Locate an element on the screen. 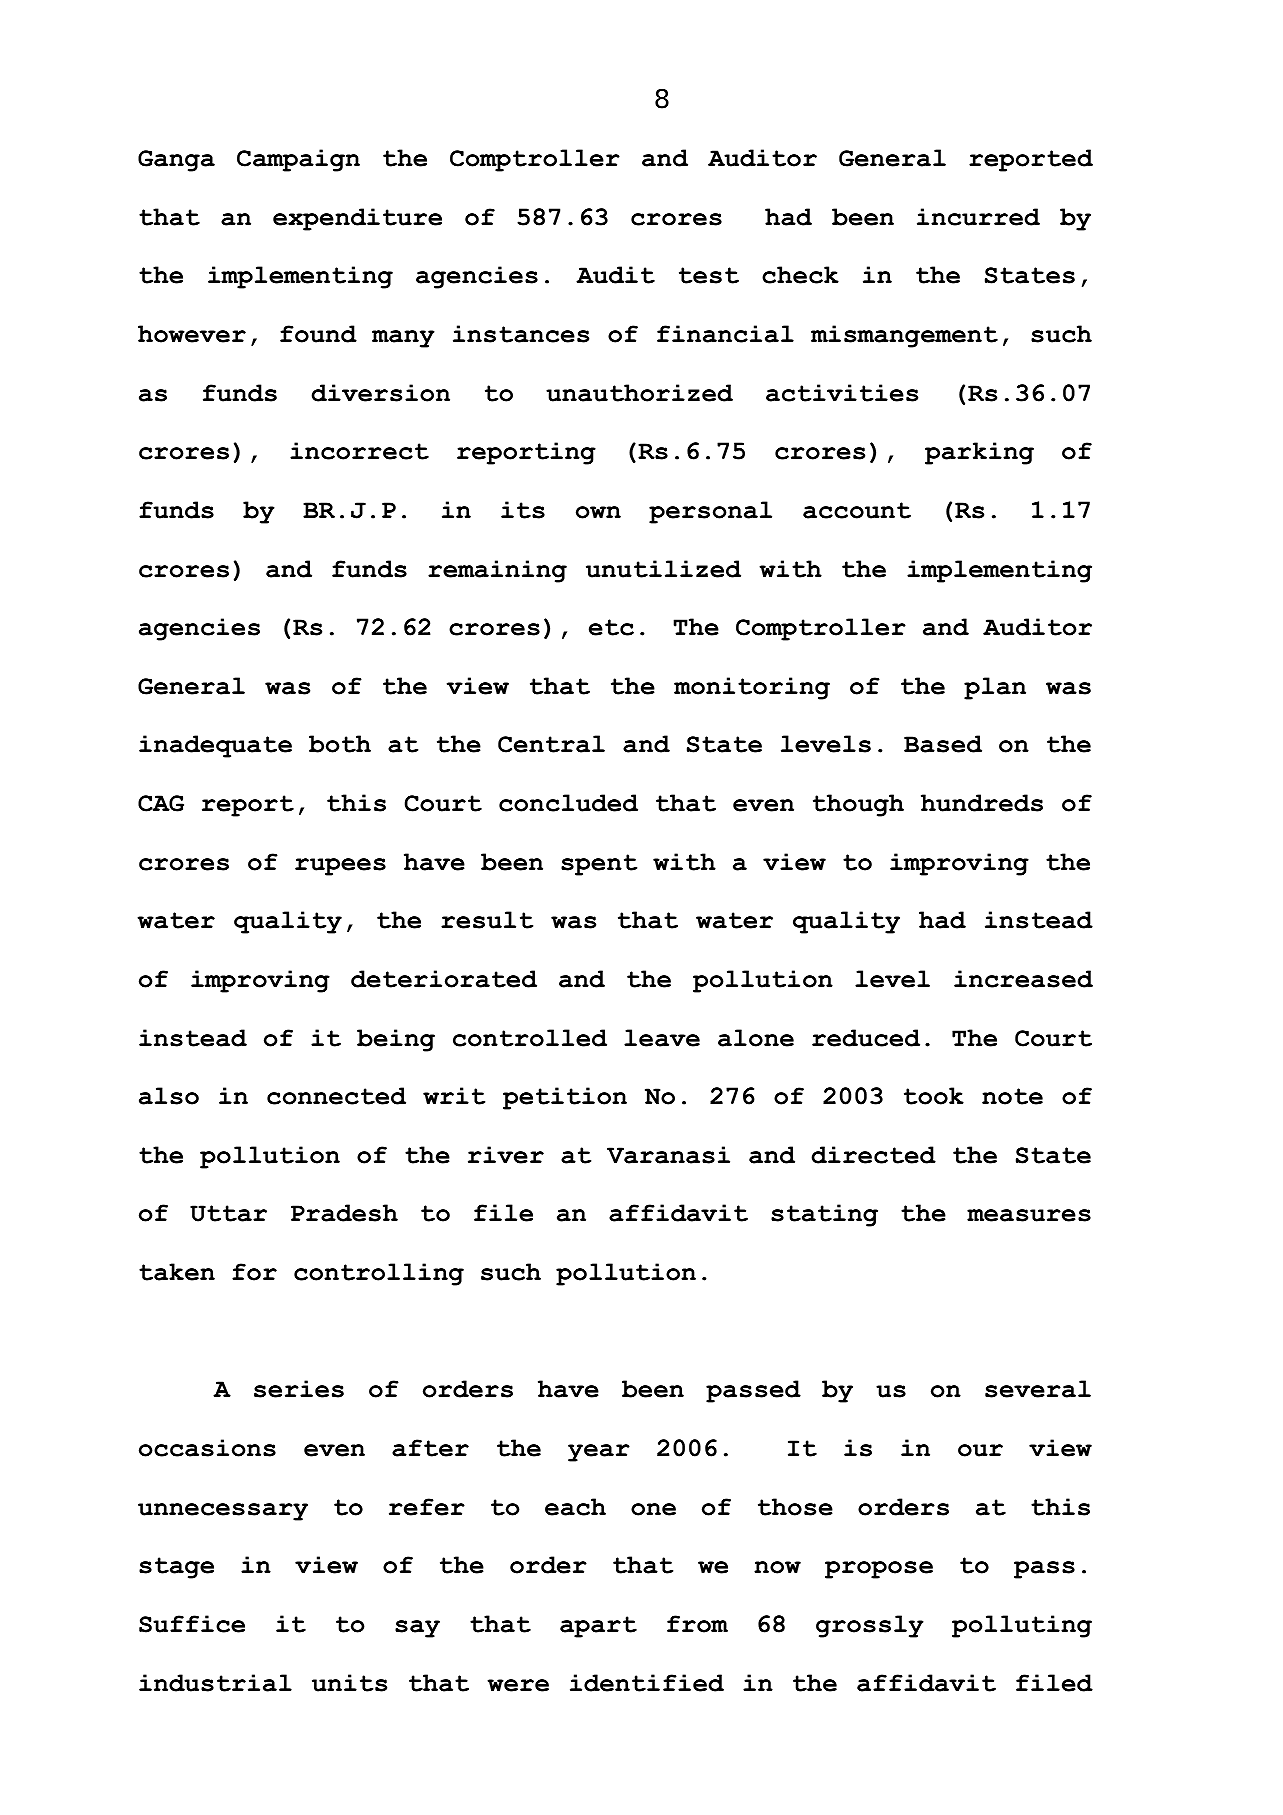  increased is located at coordinates (1023, 979).
